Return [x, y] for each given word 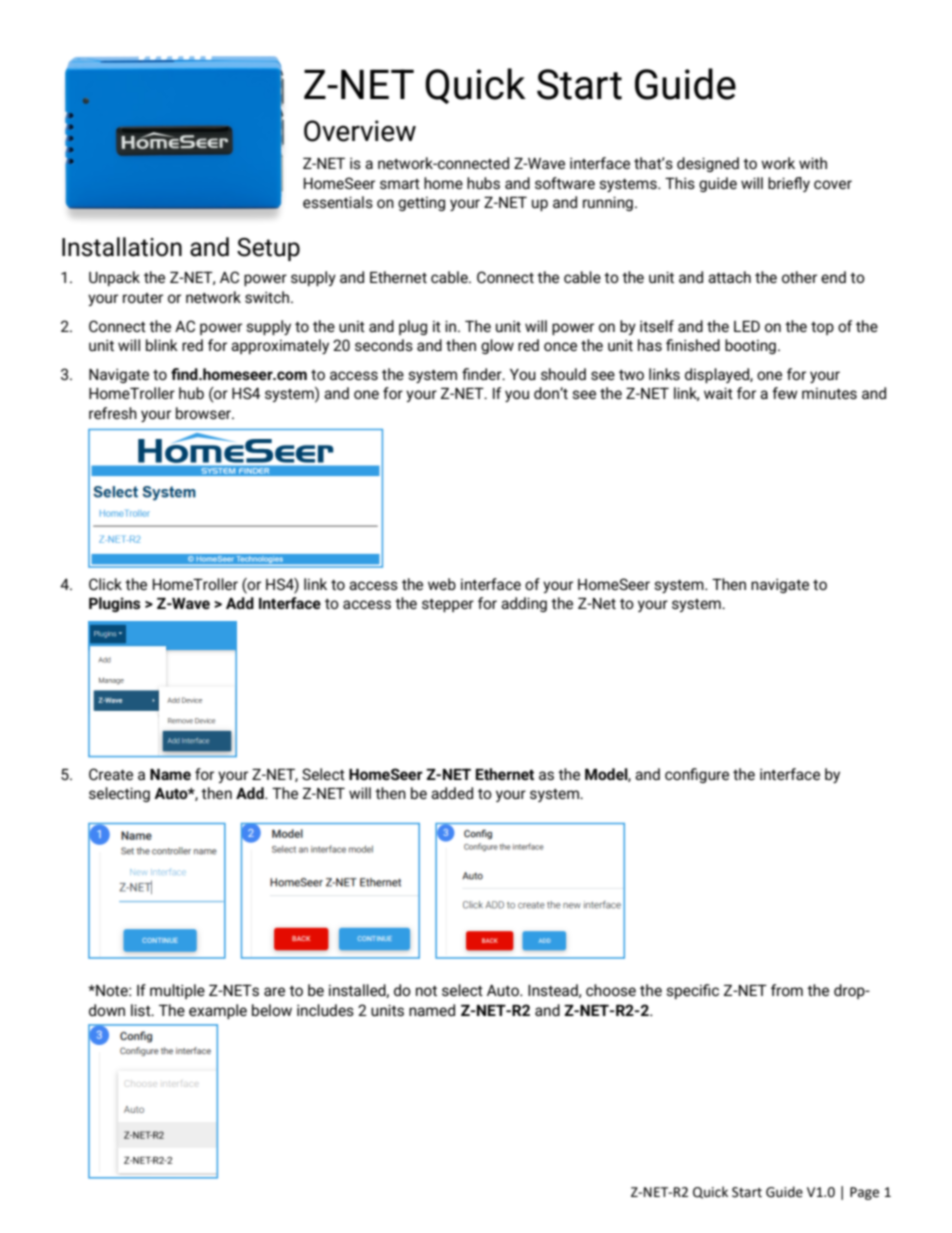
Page [864, 1193]
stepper [448, 605]
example [218, 1011]
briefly [789, 184]
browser [204, 413]
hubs [483, 183]
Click [105, 584]
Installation [122, 247]
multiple [177, 991]
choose [611, 990]
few [785, 393]
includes [325, 1010]
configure [697, 775]
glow [497, 346]
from [787, 990]
